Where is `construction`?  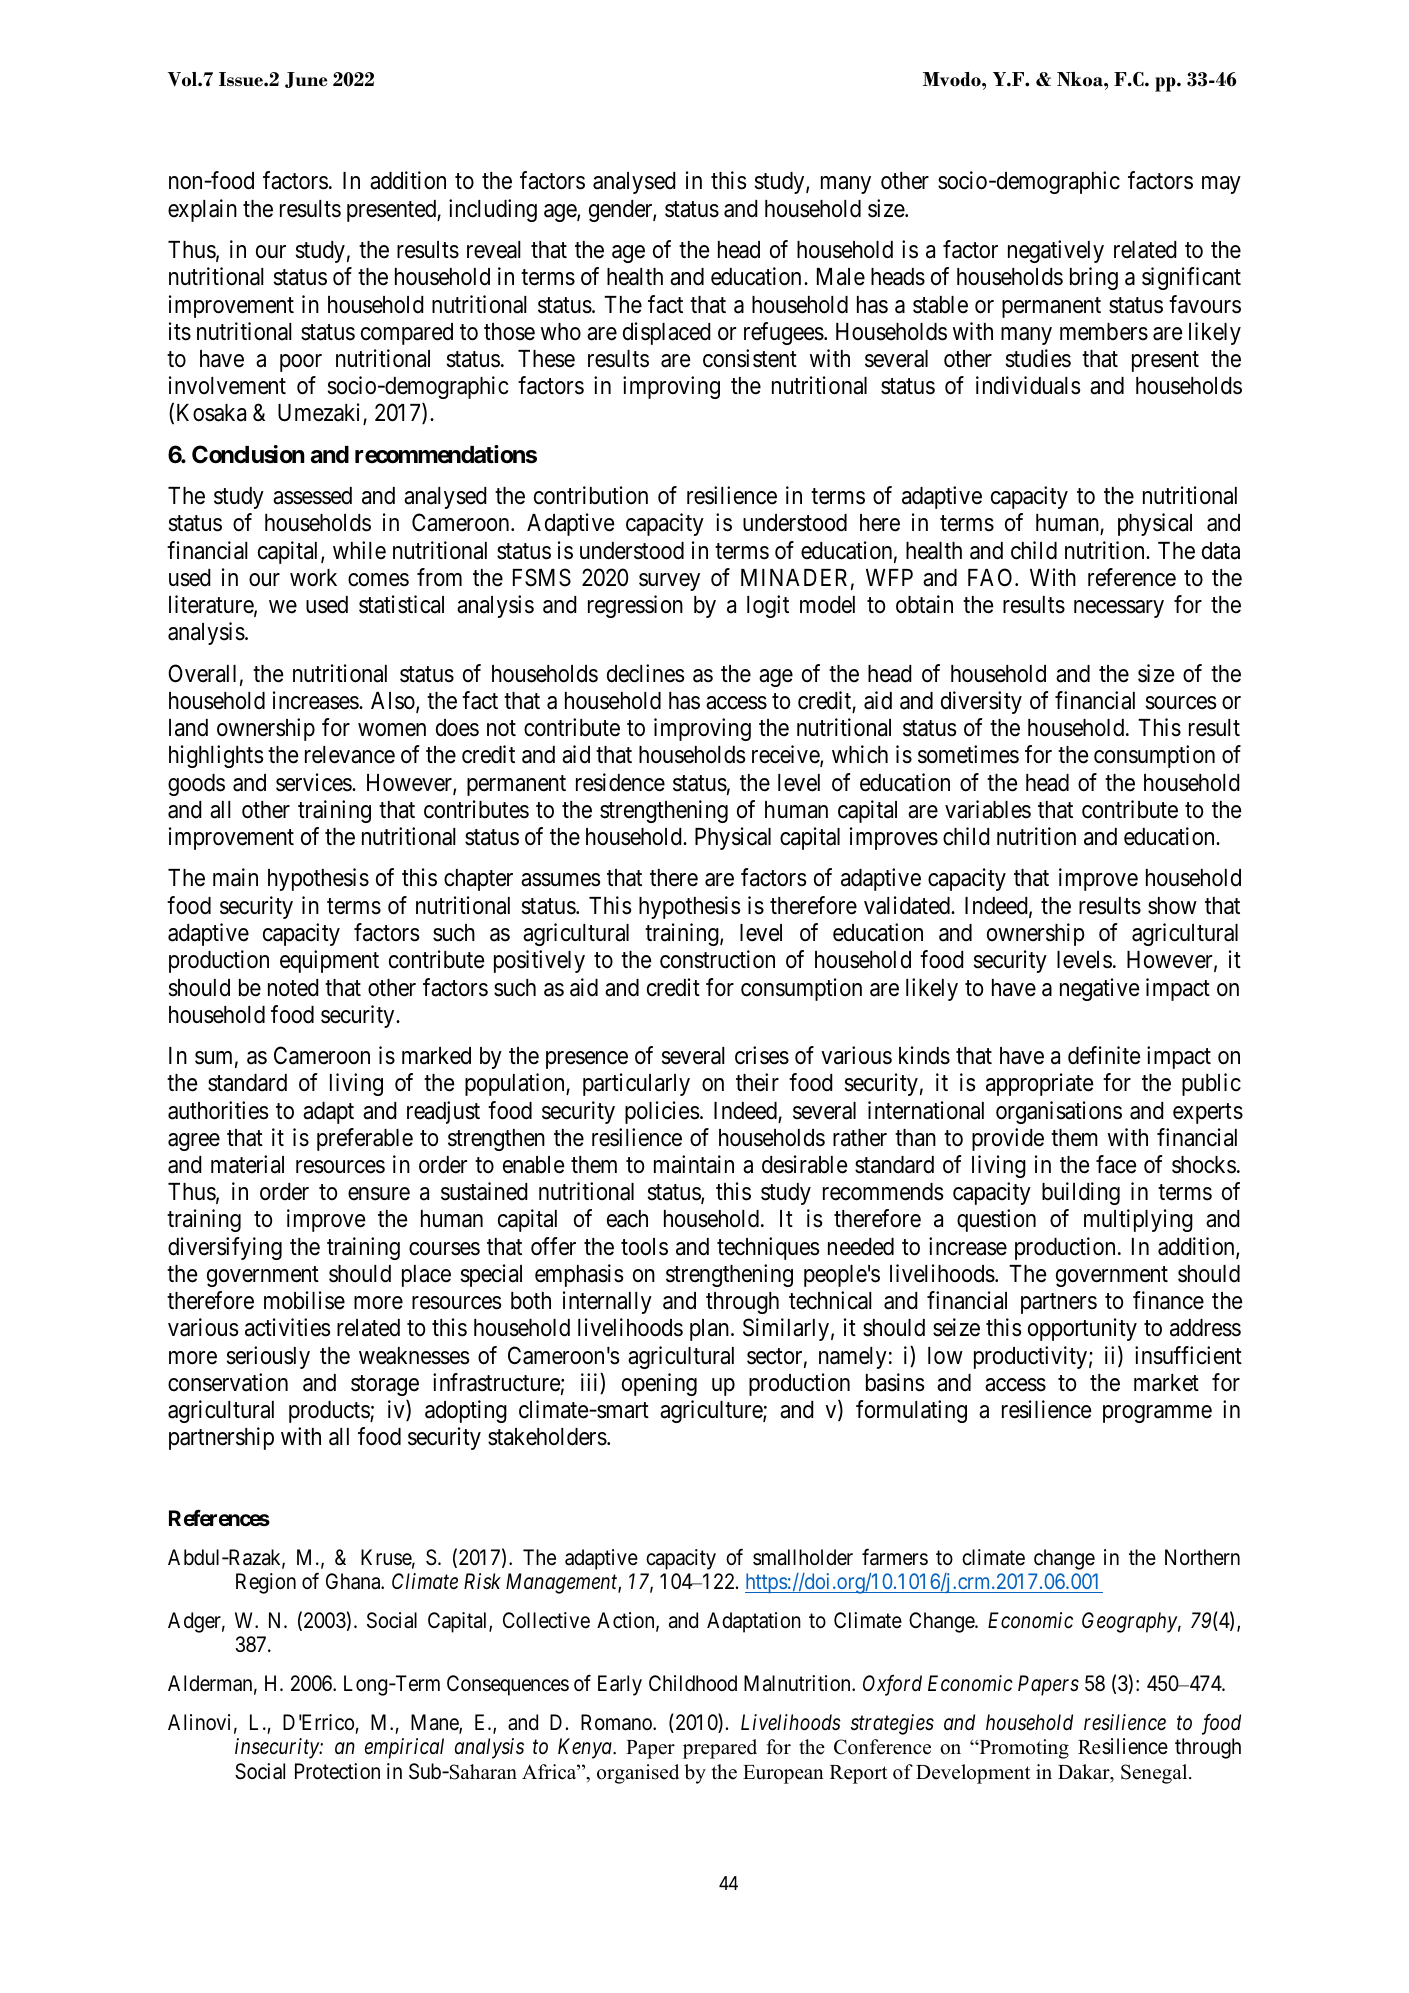 construction is located at coordinates (717, 959).
